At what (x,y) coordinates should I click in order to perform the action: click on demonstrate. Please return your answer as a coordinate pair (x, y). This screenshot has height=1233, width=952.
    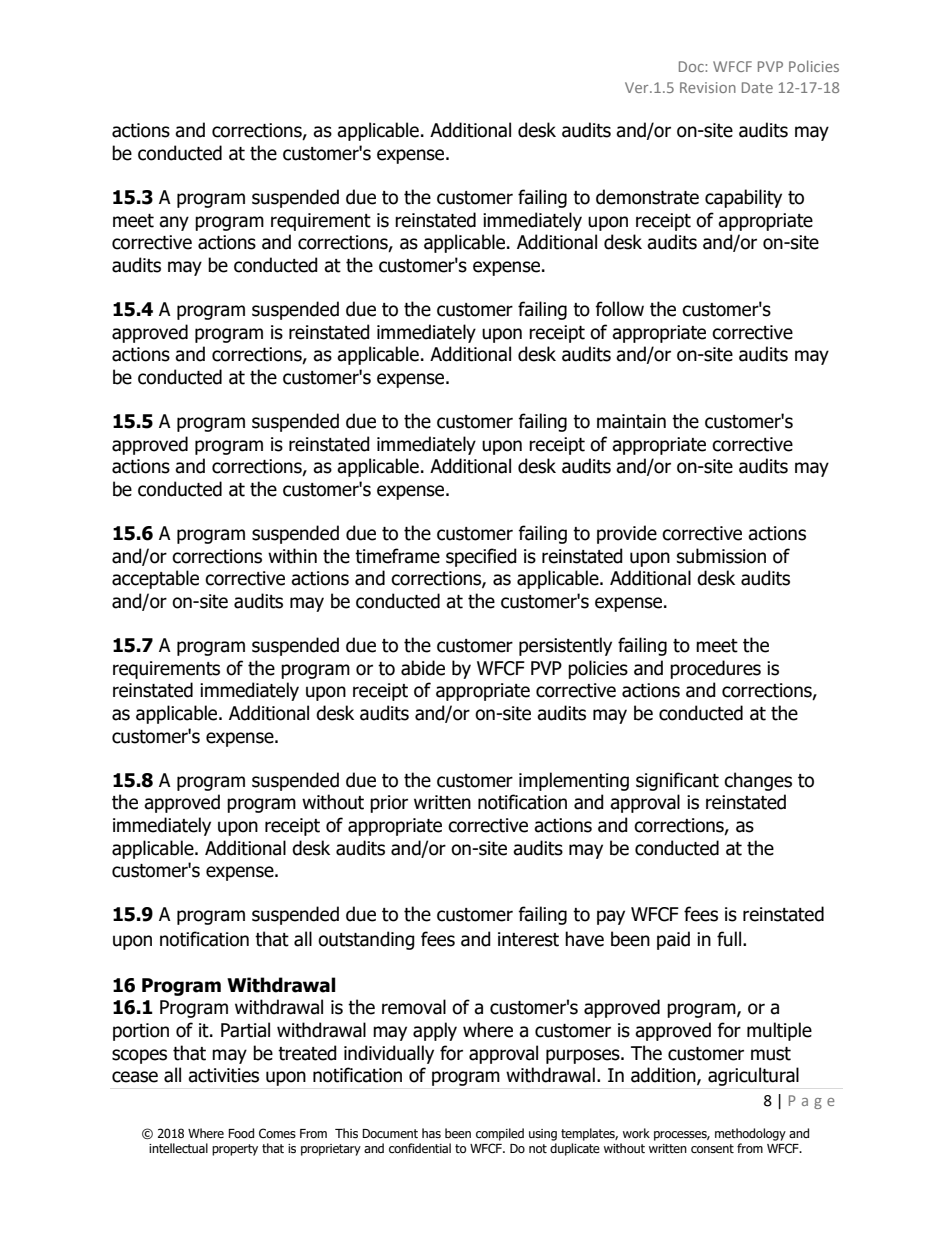
    Looking at the image, I should click on (647, 197).
